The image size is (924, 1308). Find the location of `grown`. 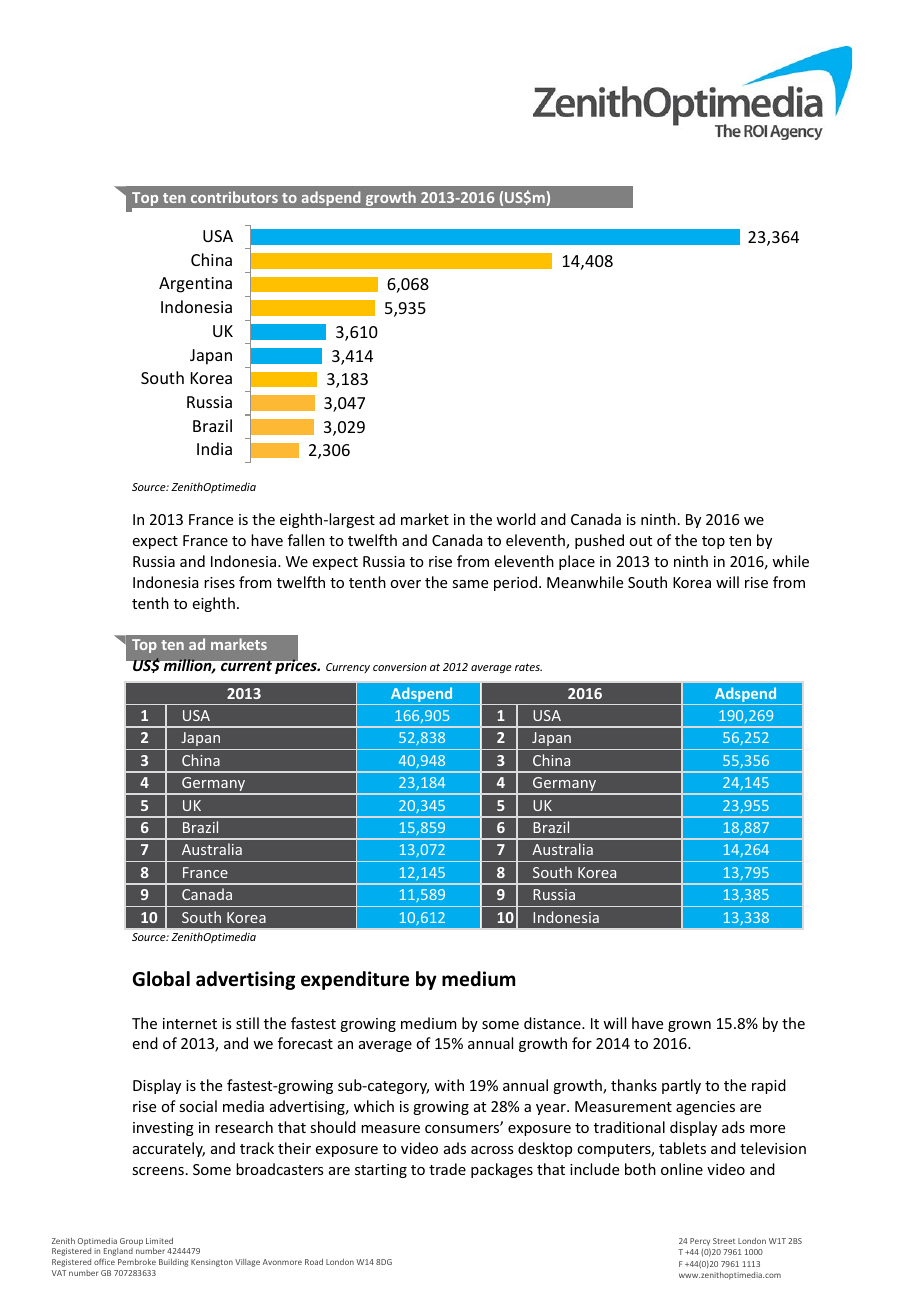

grown is located at coordinates (689, 1026).
